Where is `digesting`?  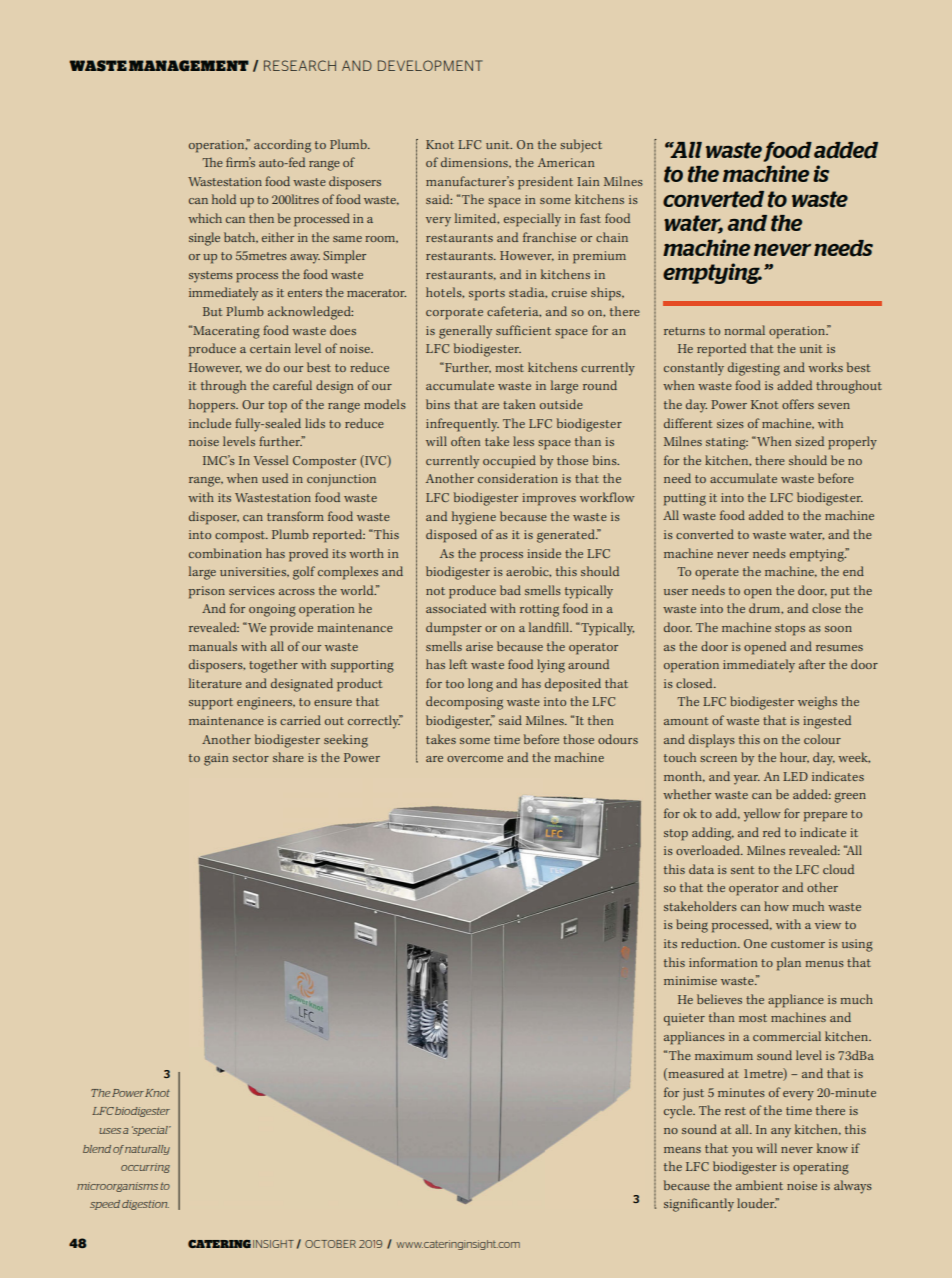 digesting is located at coordinates (754, 369).
